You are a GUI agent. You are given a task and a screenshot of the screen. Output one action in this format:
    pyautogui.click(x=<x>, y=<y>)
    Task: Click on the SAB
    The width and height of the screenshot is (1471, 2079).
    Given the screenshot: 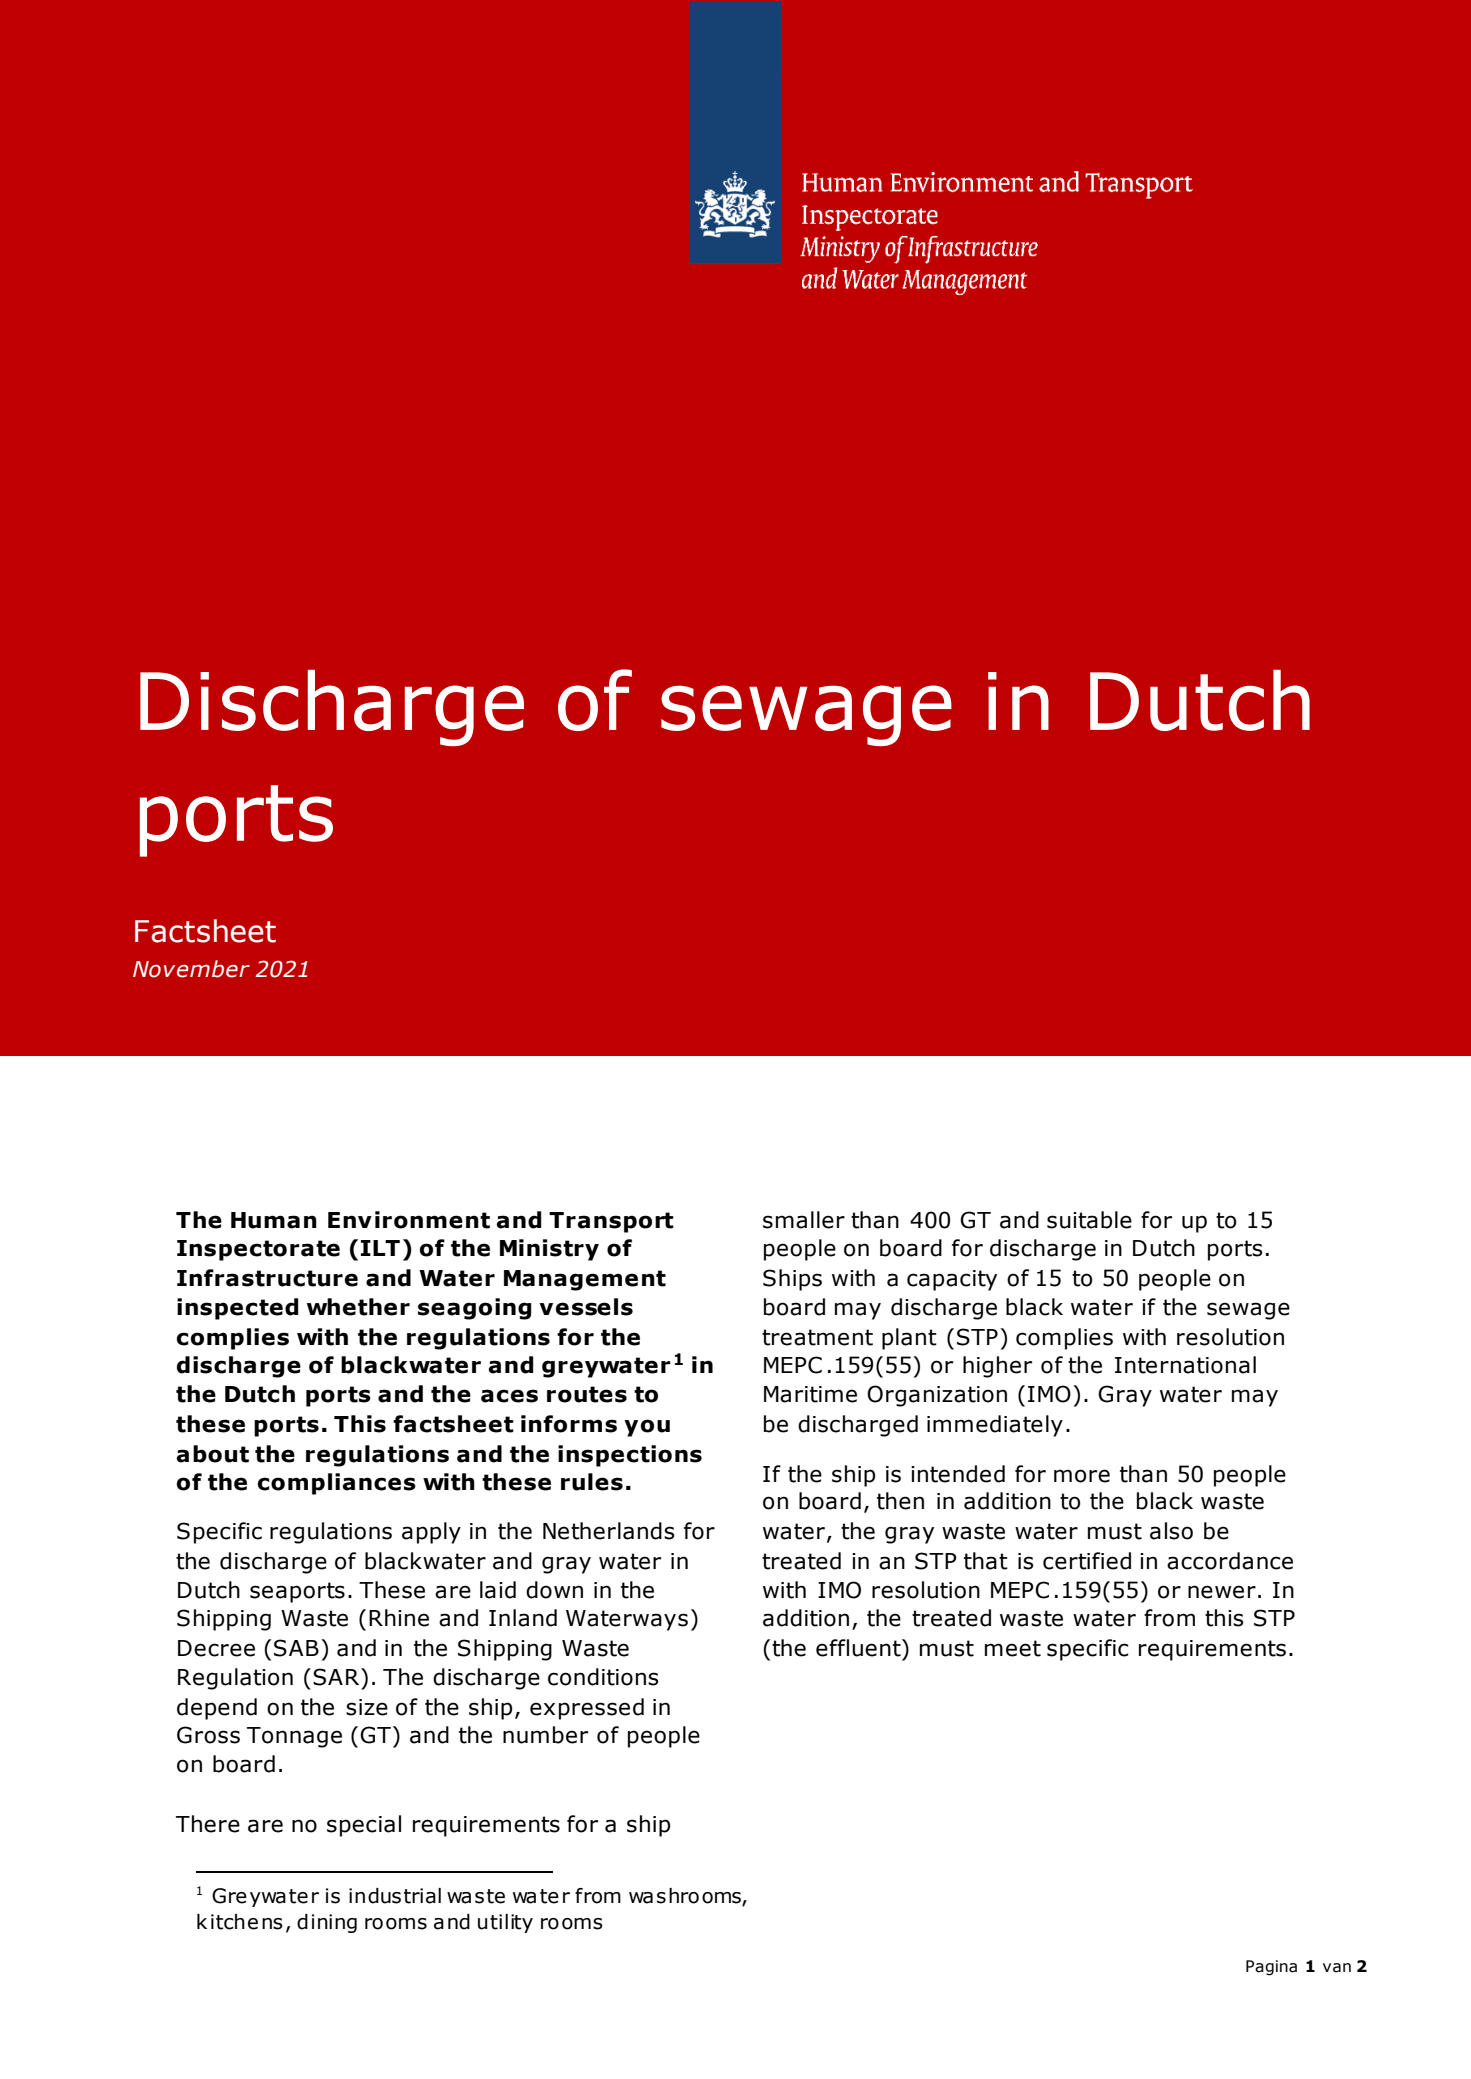 What is the action you would take?
    pyautogui.click(x=296, y=1648)
